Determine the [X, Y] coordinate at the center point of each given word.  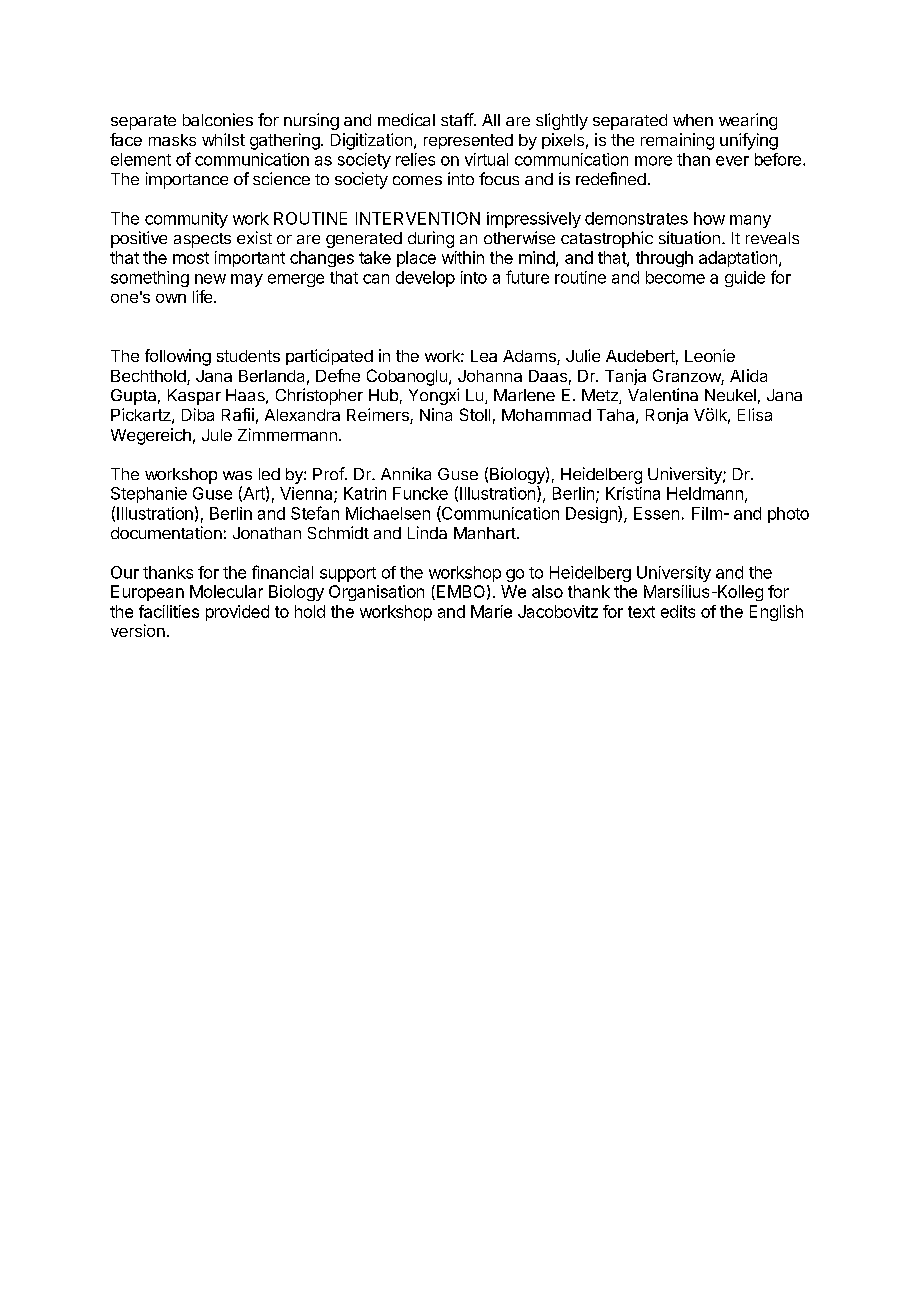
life [204, 296]
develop [425, 279]
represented [468, 141]
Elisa [755, 414]
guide [745, 279]
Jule [217, 435]
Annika [406, 473]
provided [237, 613]
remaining [677, 141]
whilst [223, 139]
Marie [491, 611]
